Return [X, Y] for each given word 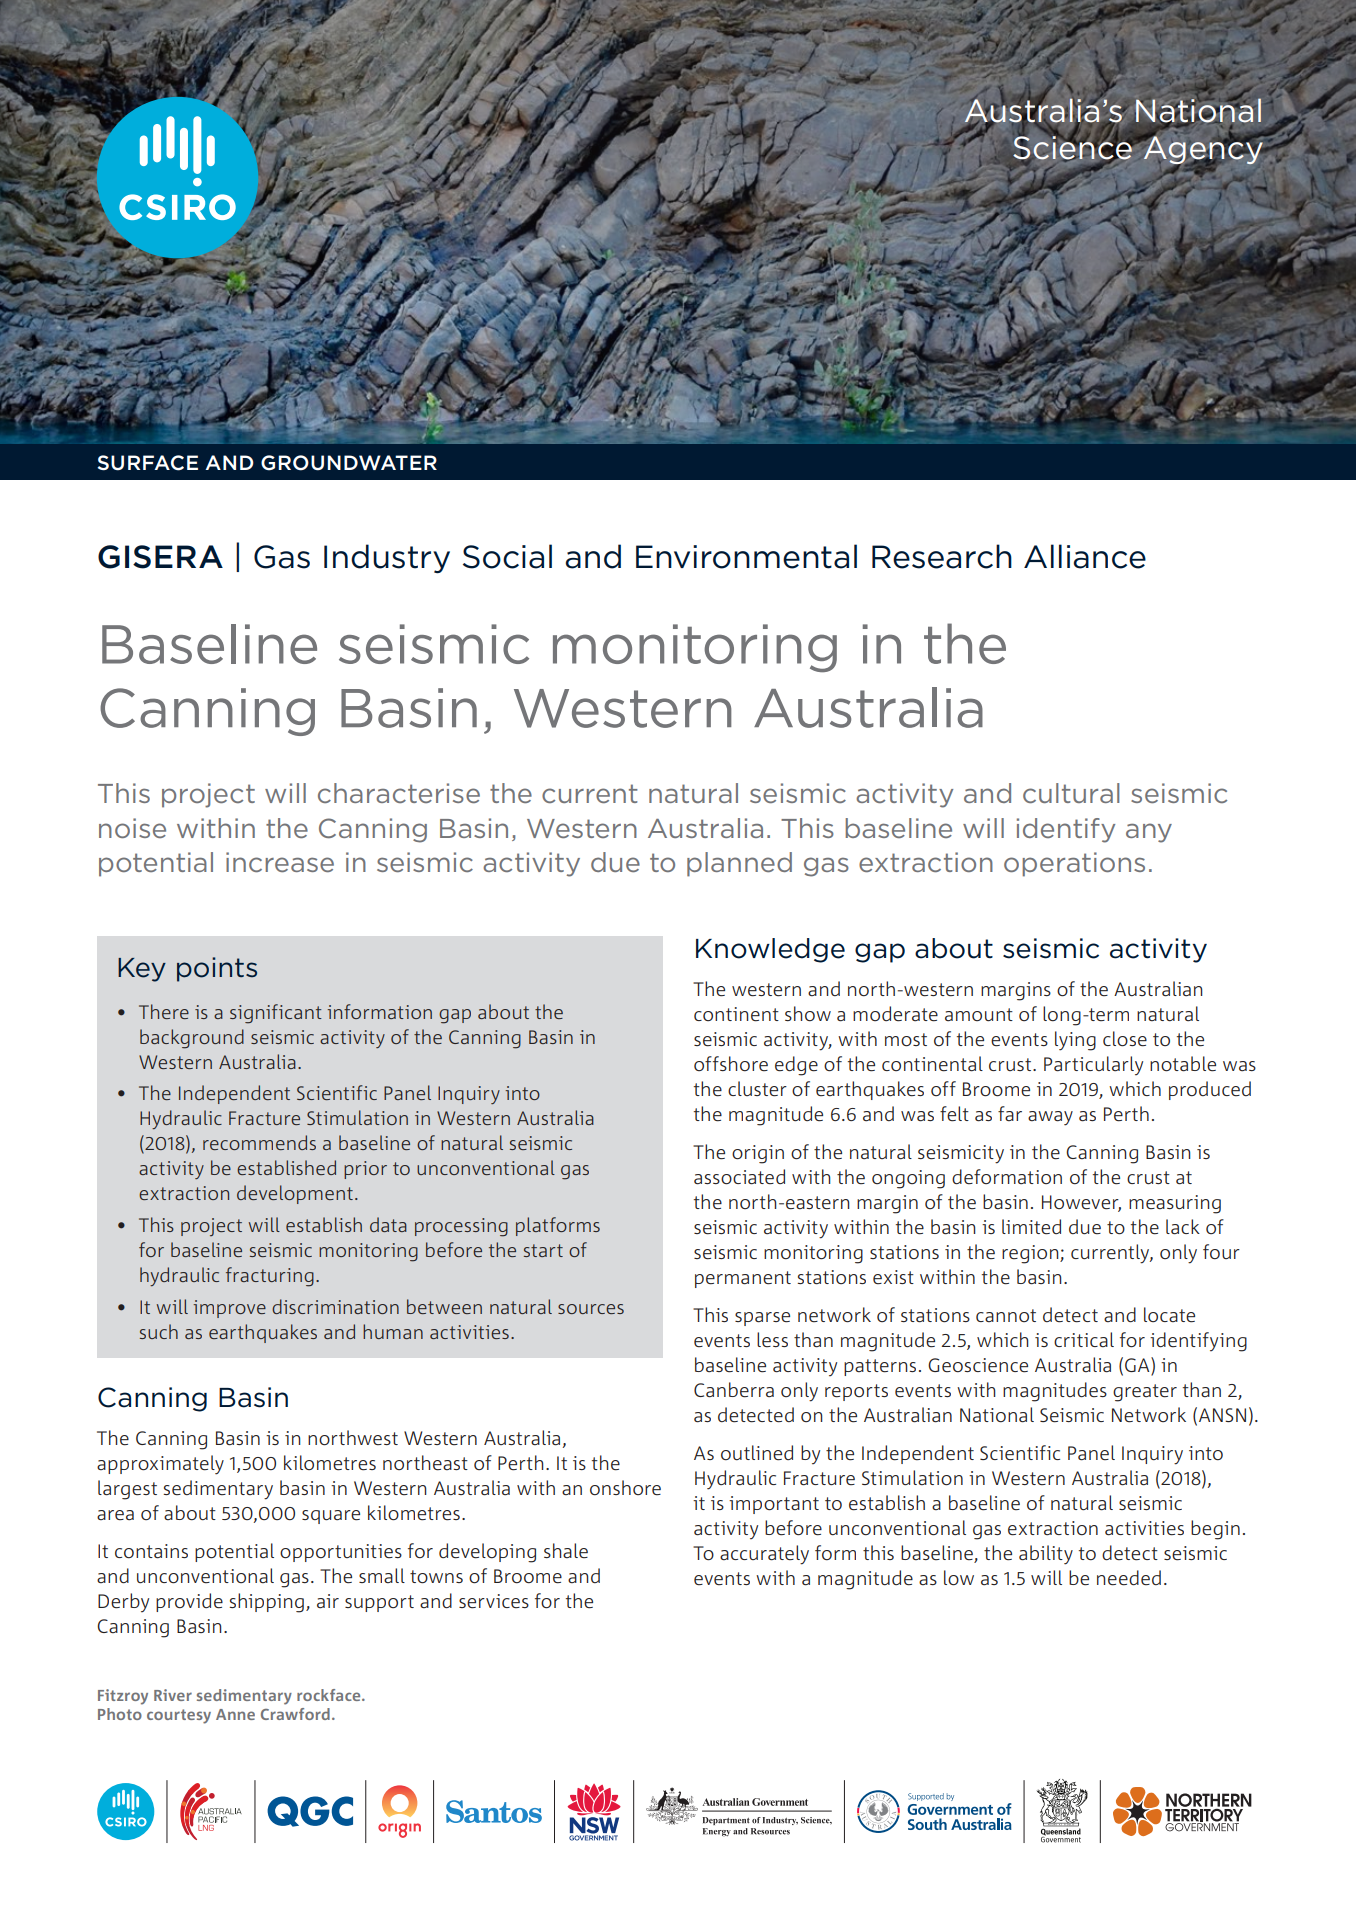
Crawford [295, 1714]
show [808, 1013]
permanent [743, 1279]
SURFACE [147, 463]
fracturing [270, 1277]
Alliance [1085, 556]
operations [1074, 864]
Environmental [746, 556]
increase [280, 862]
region [1031, 1254]
